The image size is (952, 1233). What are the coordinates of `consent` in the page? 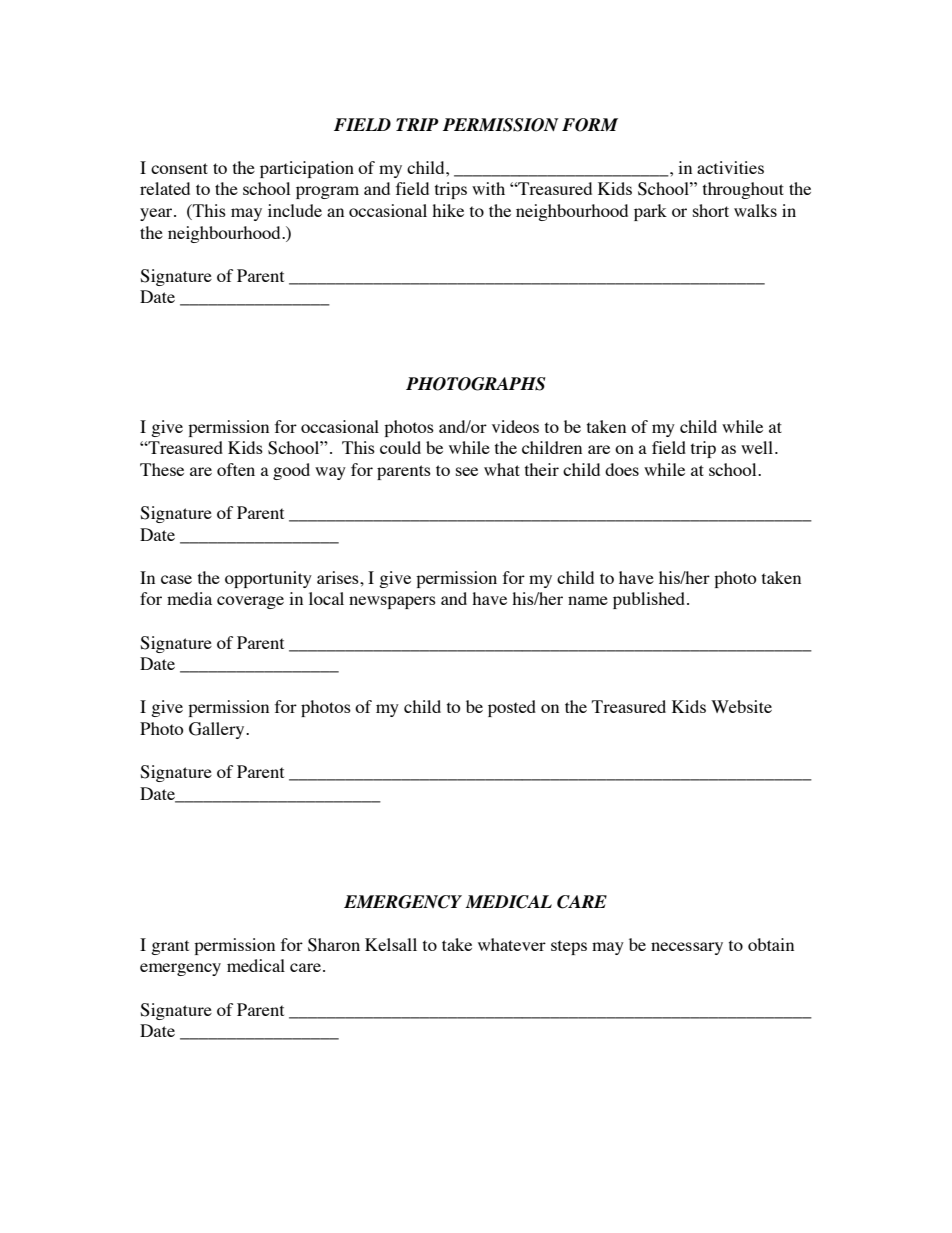 It's located at (179, 168).
